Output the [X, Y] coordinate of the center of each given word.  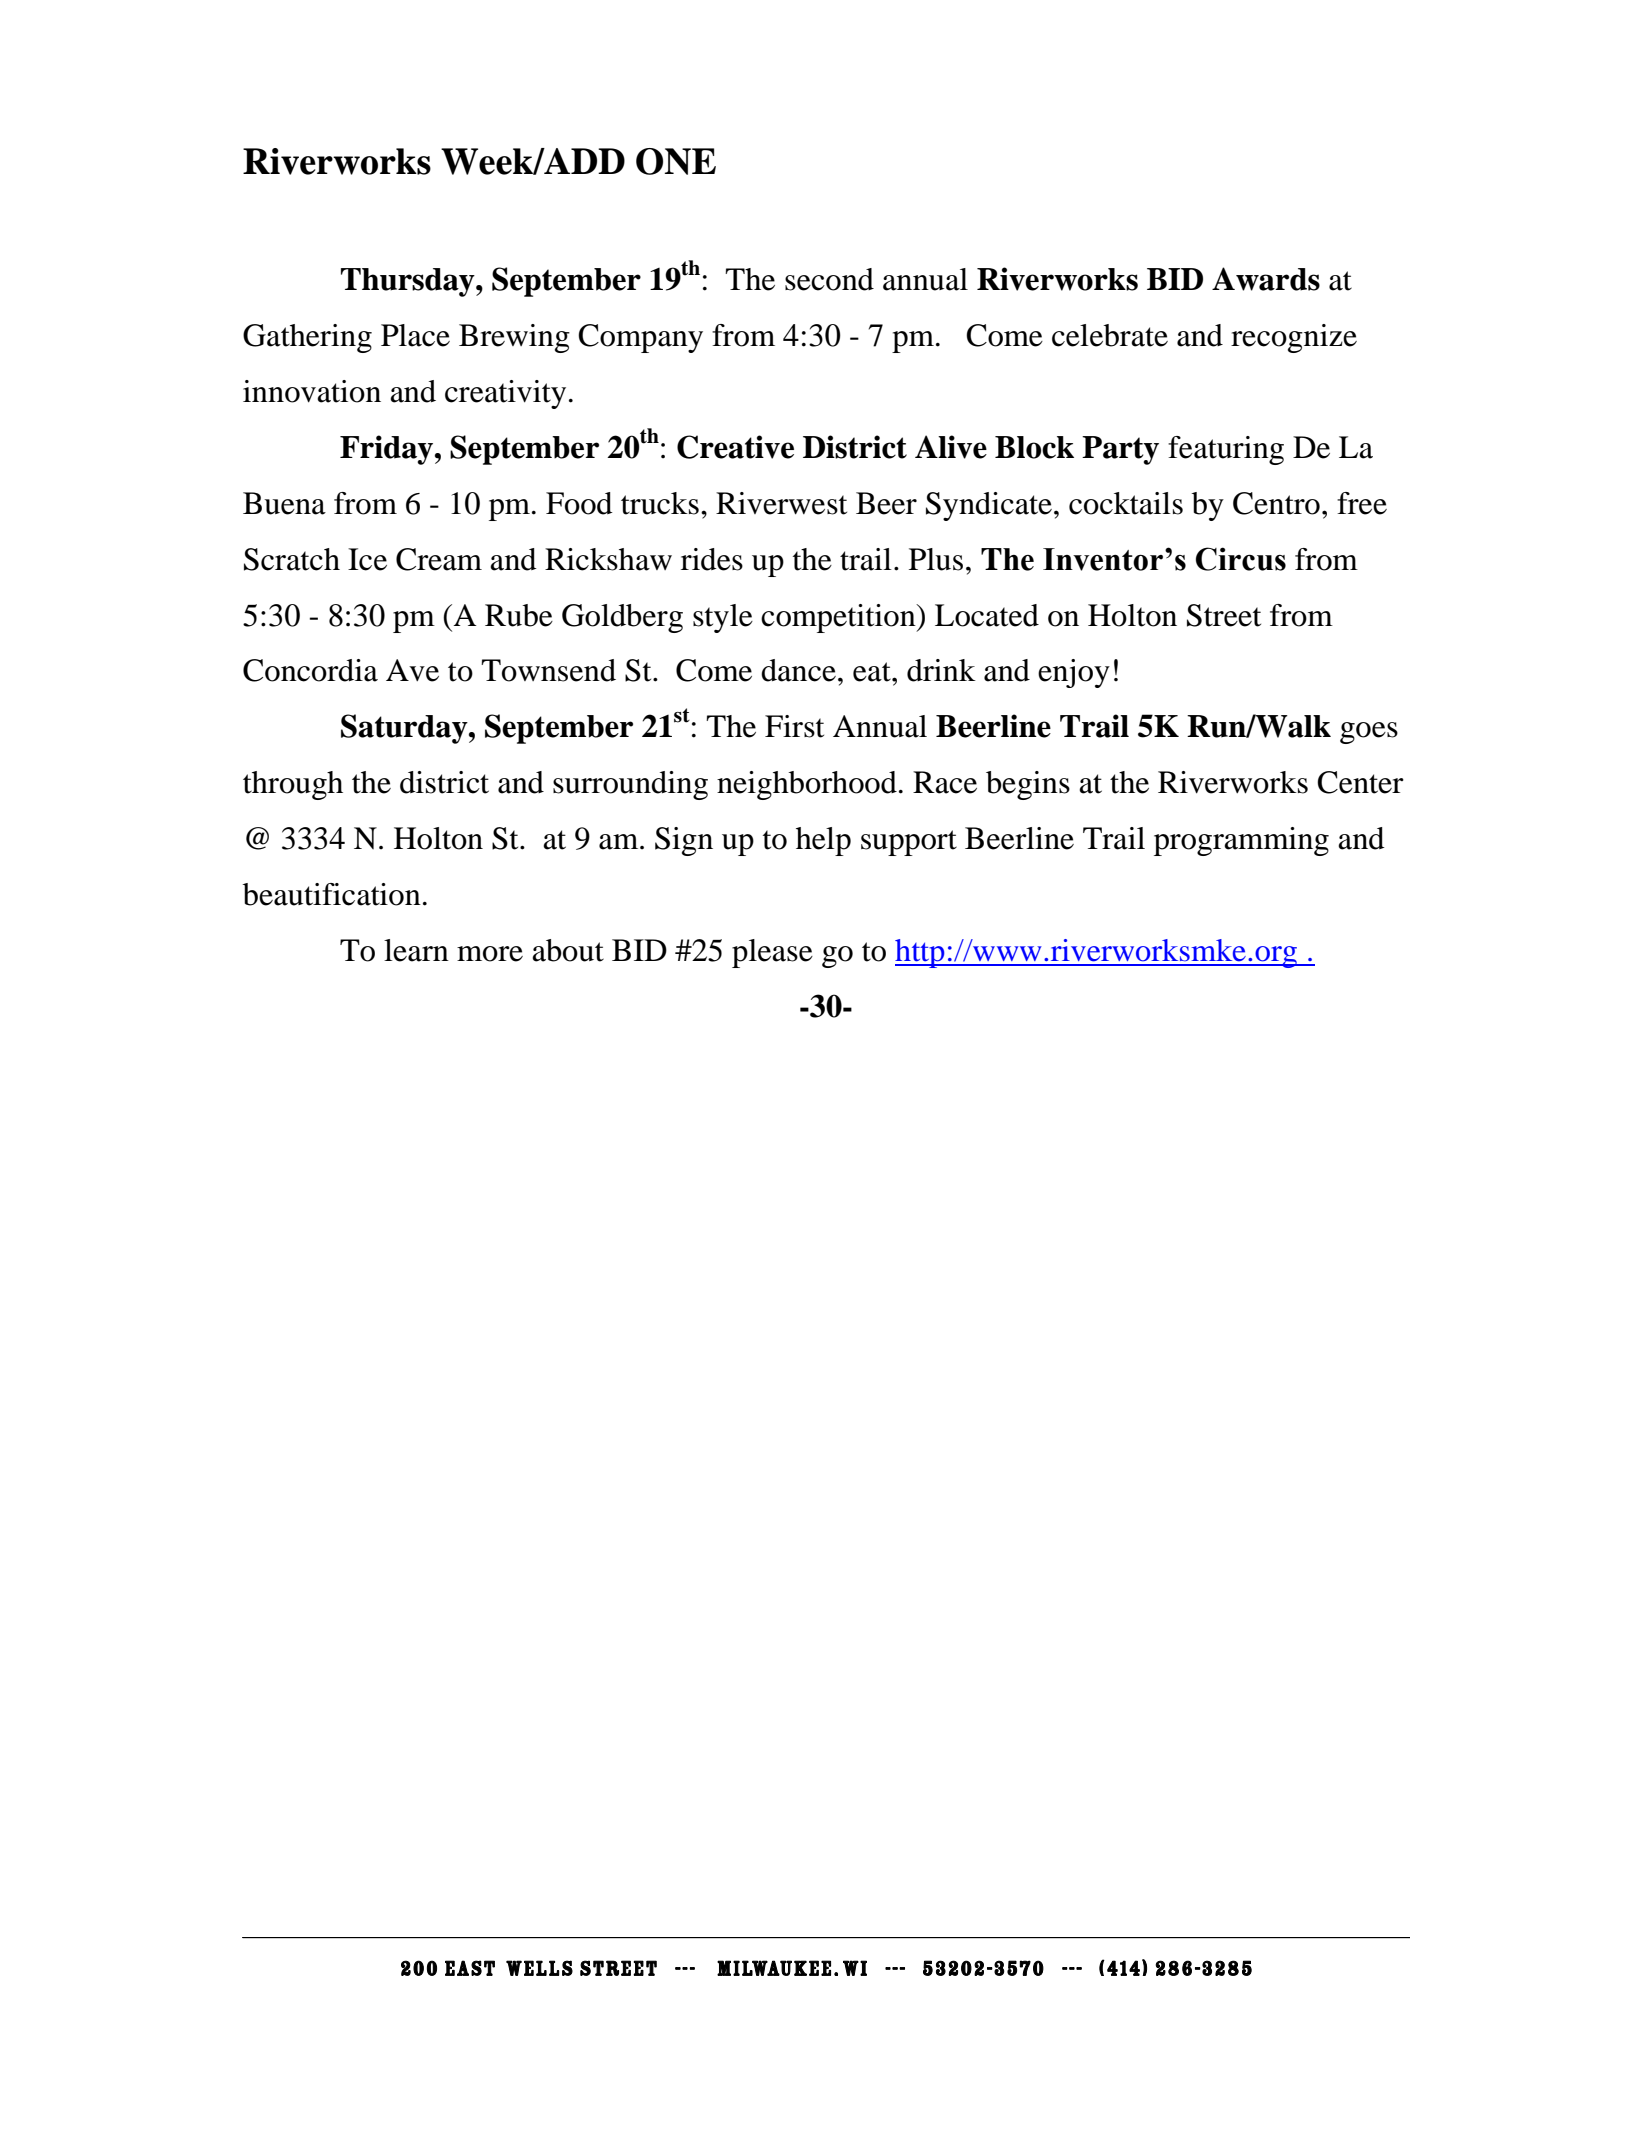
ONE [676, 161]
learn [416, 950]
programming [1241, 841]
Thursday [409, 282]
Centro [1276, 503]
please [772, 953]
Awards [1266, 279]
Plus [936, 559]
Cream [439, 559]
